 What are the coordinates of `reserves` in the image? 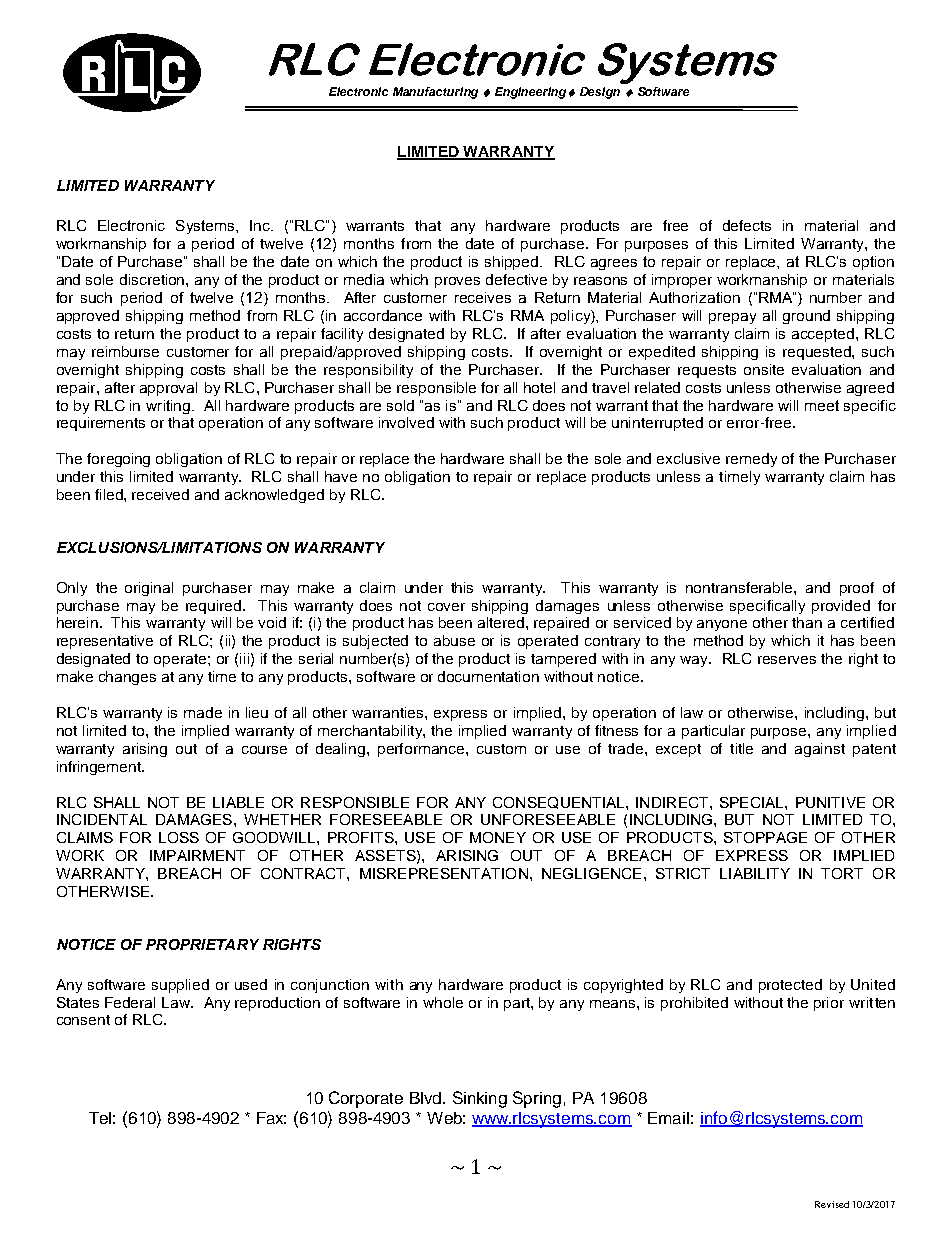 It's located at (787, 660).
